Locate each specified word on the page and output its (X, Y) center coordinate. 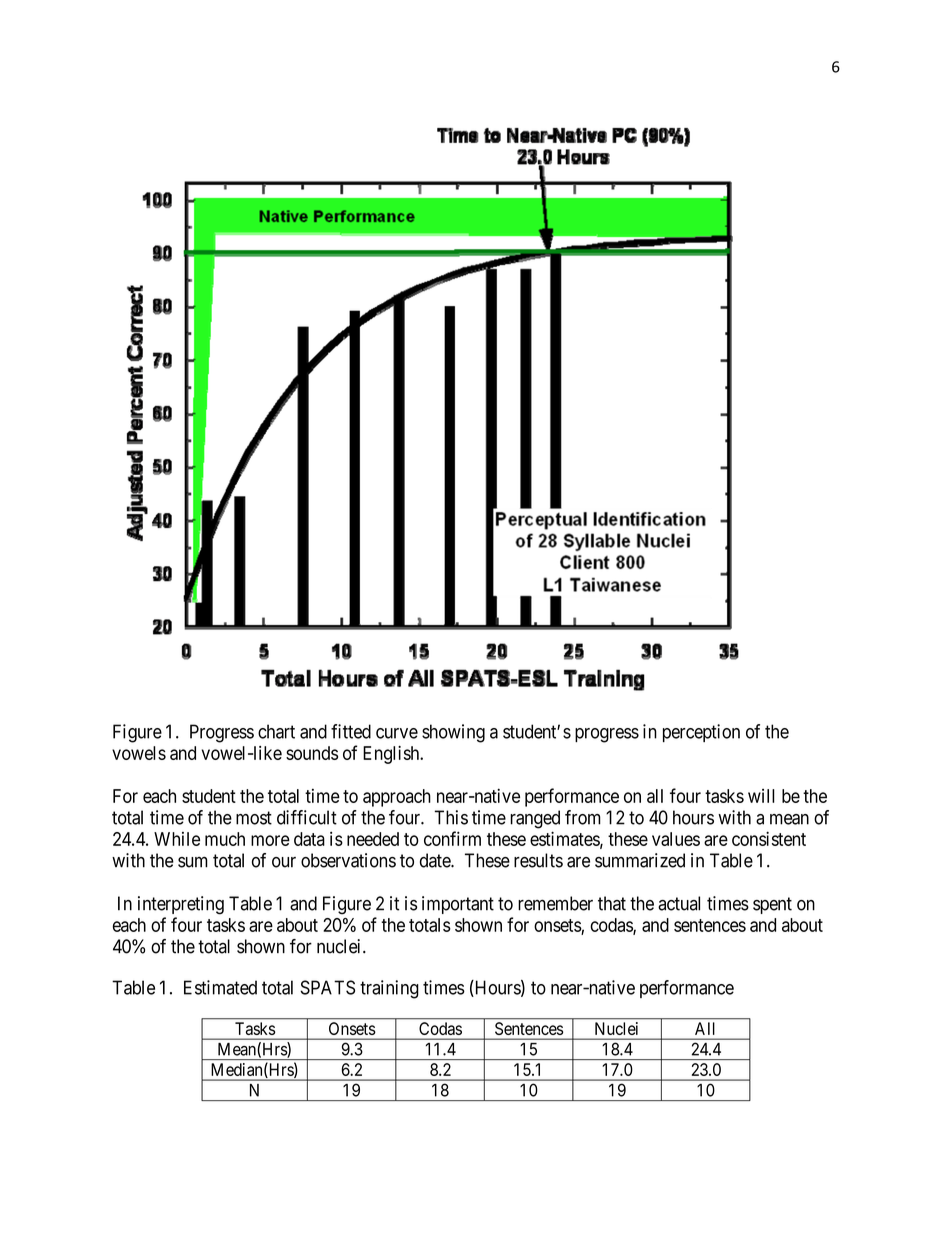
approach (397, 798)
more (270, 840)
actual (679, 903)
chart (276, 731)
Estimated (220, 987)
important (458, 905)
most (254, 818)
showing (453, 733)
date (436, 860)
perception (701, 733)
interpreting (181, 905)
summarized (640, 860)
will (761, 796)
